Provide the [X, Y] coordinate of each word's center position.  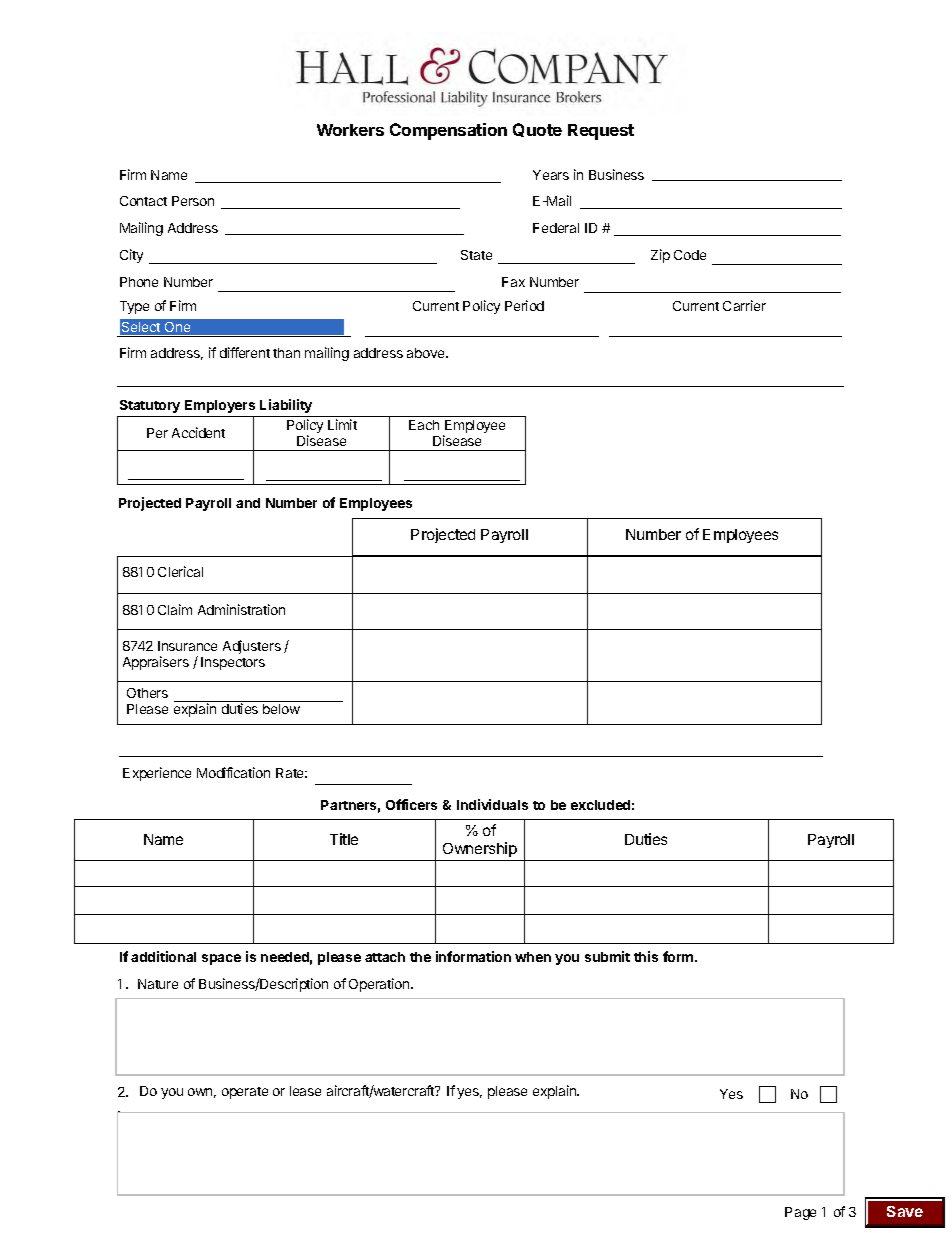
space [221, 959]
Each [424, 425]
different [245, 352]
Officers [411, 804]
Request [601, 132]
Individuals [492, 804]
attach [385, 957]
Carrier [744, 305]
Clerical [180, 571]
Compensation [448, 131]
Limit [342, 424]
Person [193, 201]
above [427, 353]
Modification [233, 772]
